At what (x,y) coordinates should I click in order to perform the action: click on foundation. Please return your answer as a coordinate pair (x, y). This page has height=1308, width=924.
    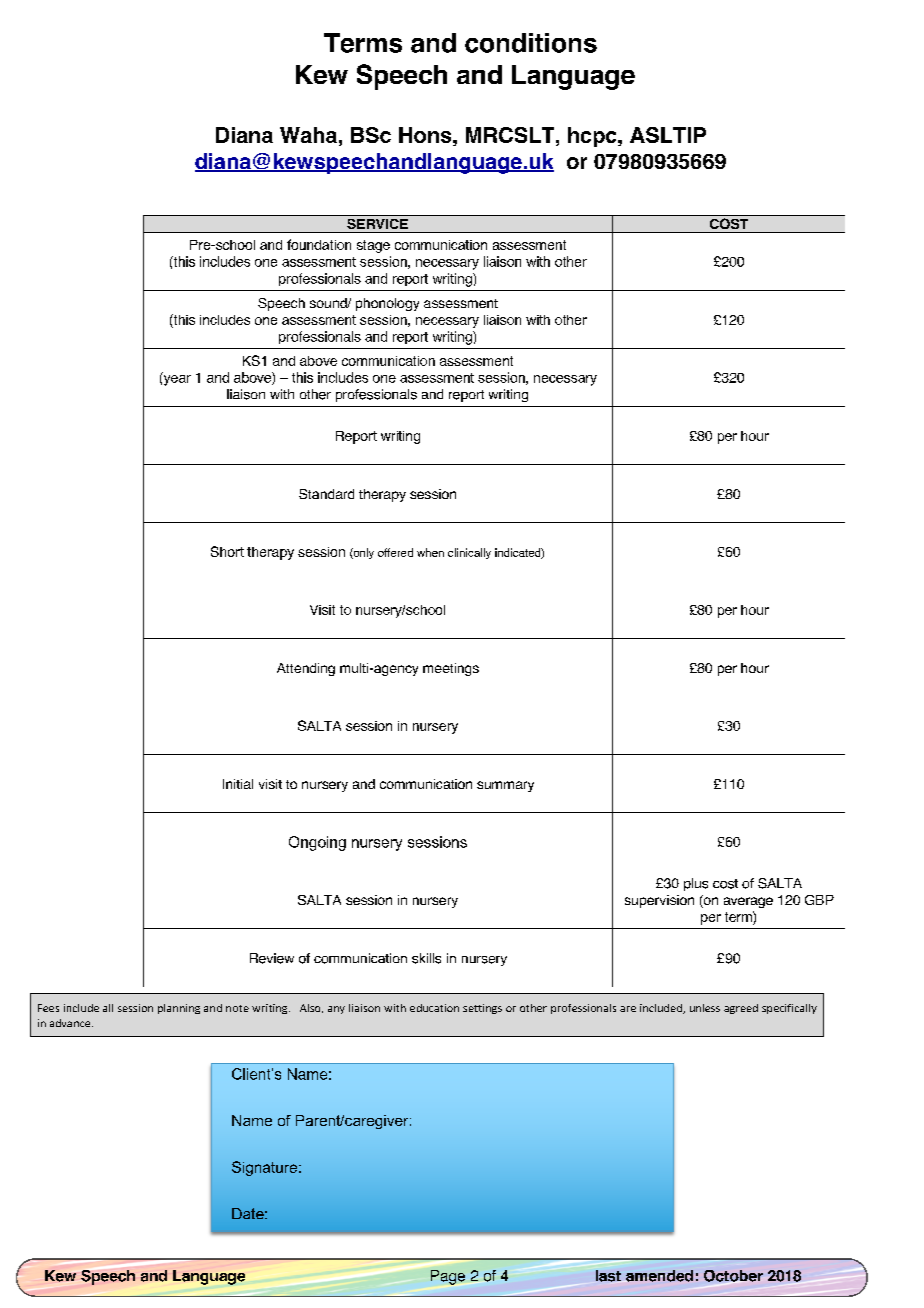
    Looking at the image, I should click on (319, 244).
